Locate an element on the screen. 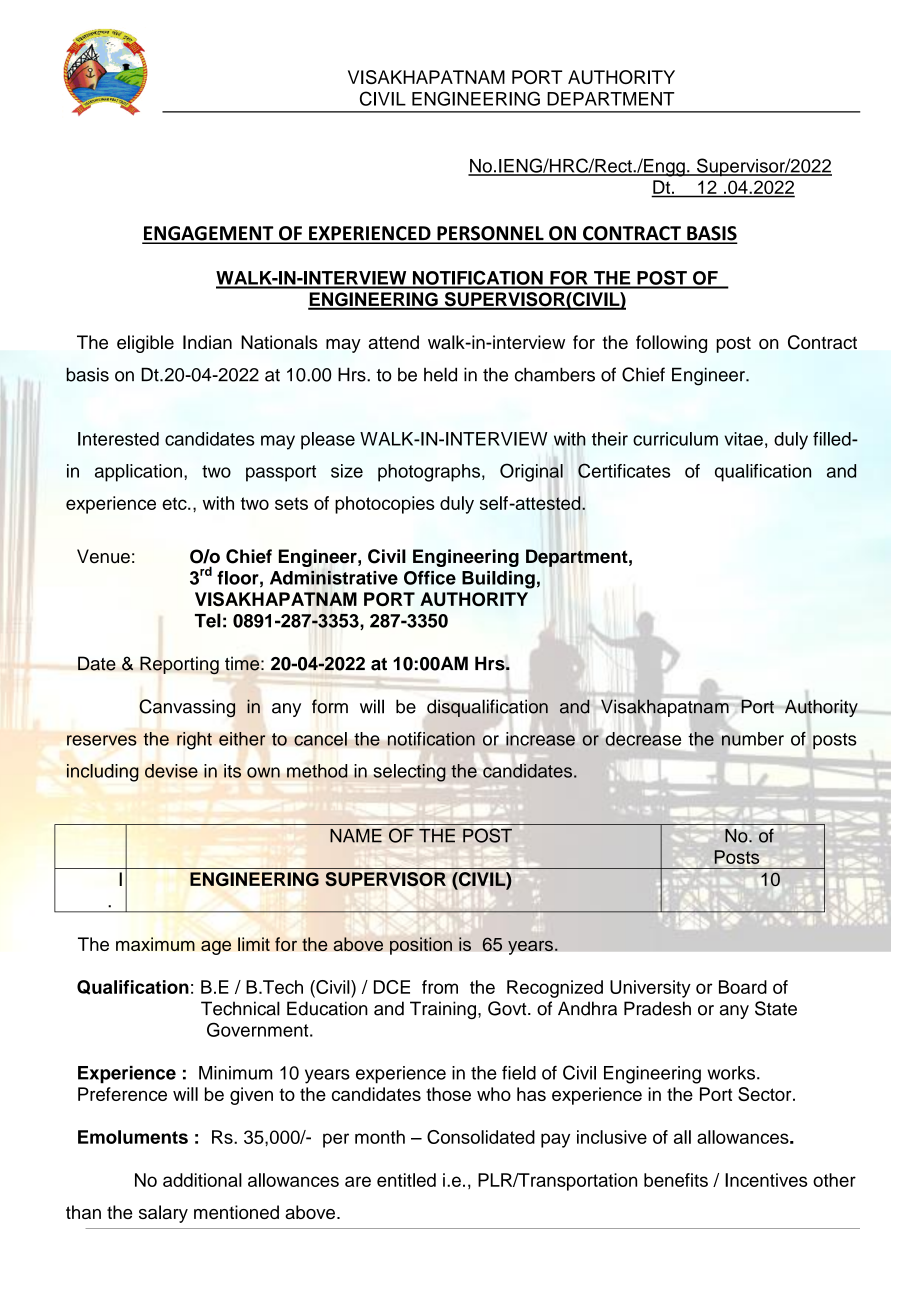 Image resolution: width=924 pixels, height=1307 pixels. following is located at coordinates (671, 344).
